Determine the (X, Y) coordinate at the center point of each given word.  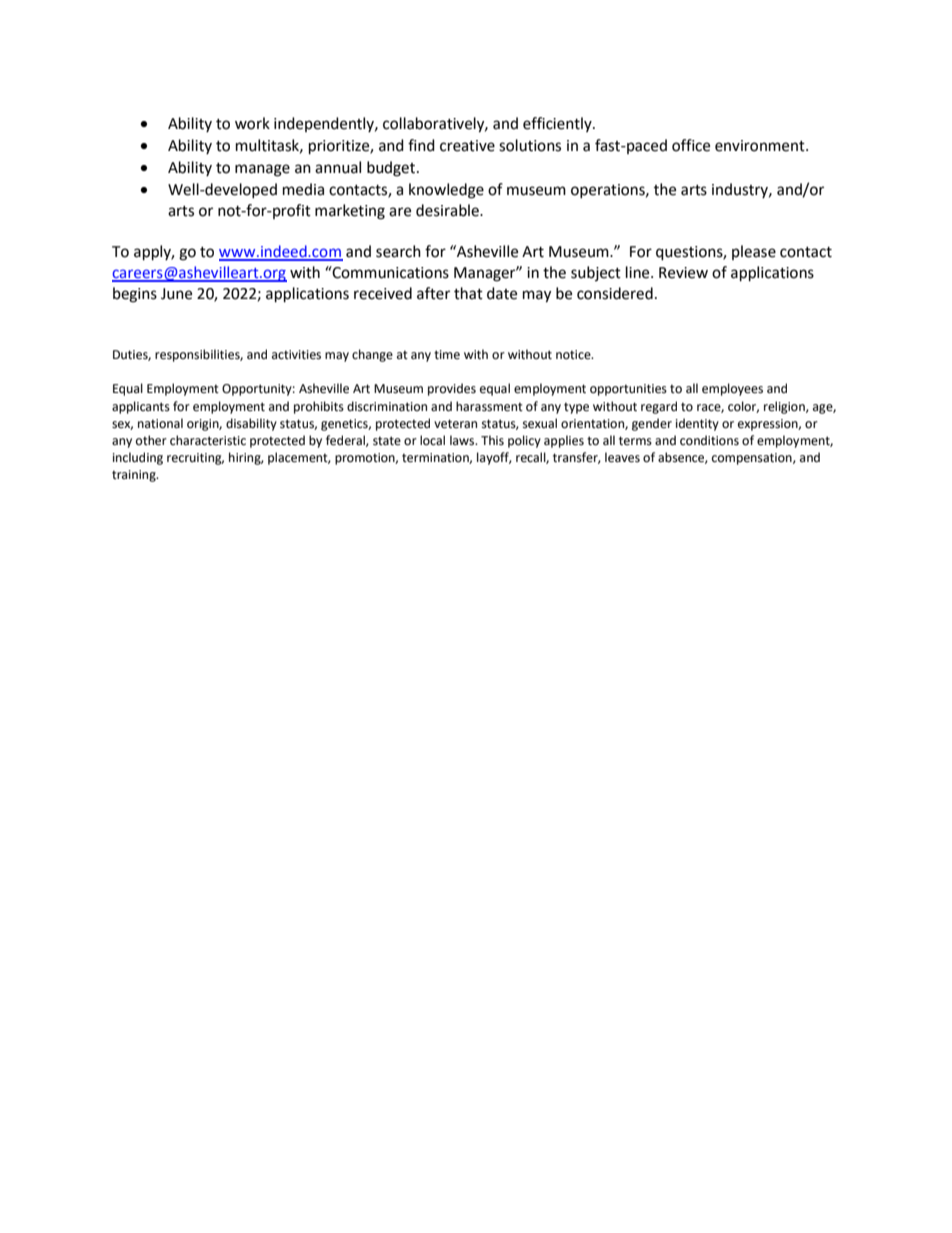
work (252, 123)
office (691, 145)
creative (467, 146)
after (433, 293)
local (432, 440)
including (138, 458)
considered (615, 293)
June (176, 294)
